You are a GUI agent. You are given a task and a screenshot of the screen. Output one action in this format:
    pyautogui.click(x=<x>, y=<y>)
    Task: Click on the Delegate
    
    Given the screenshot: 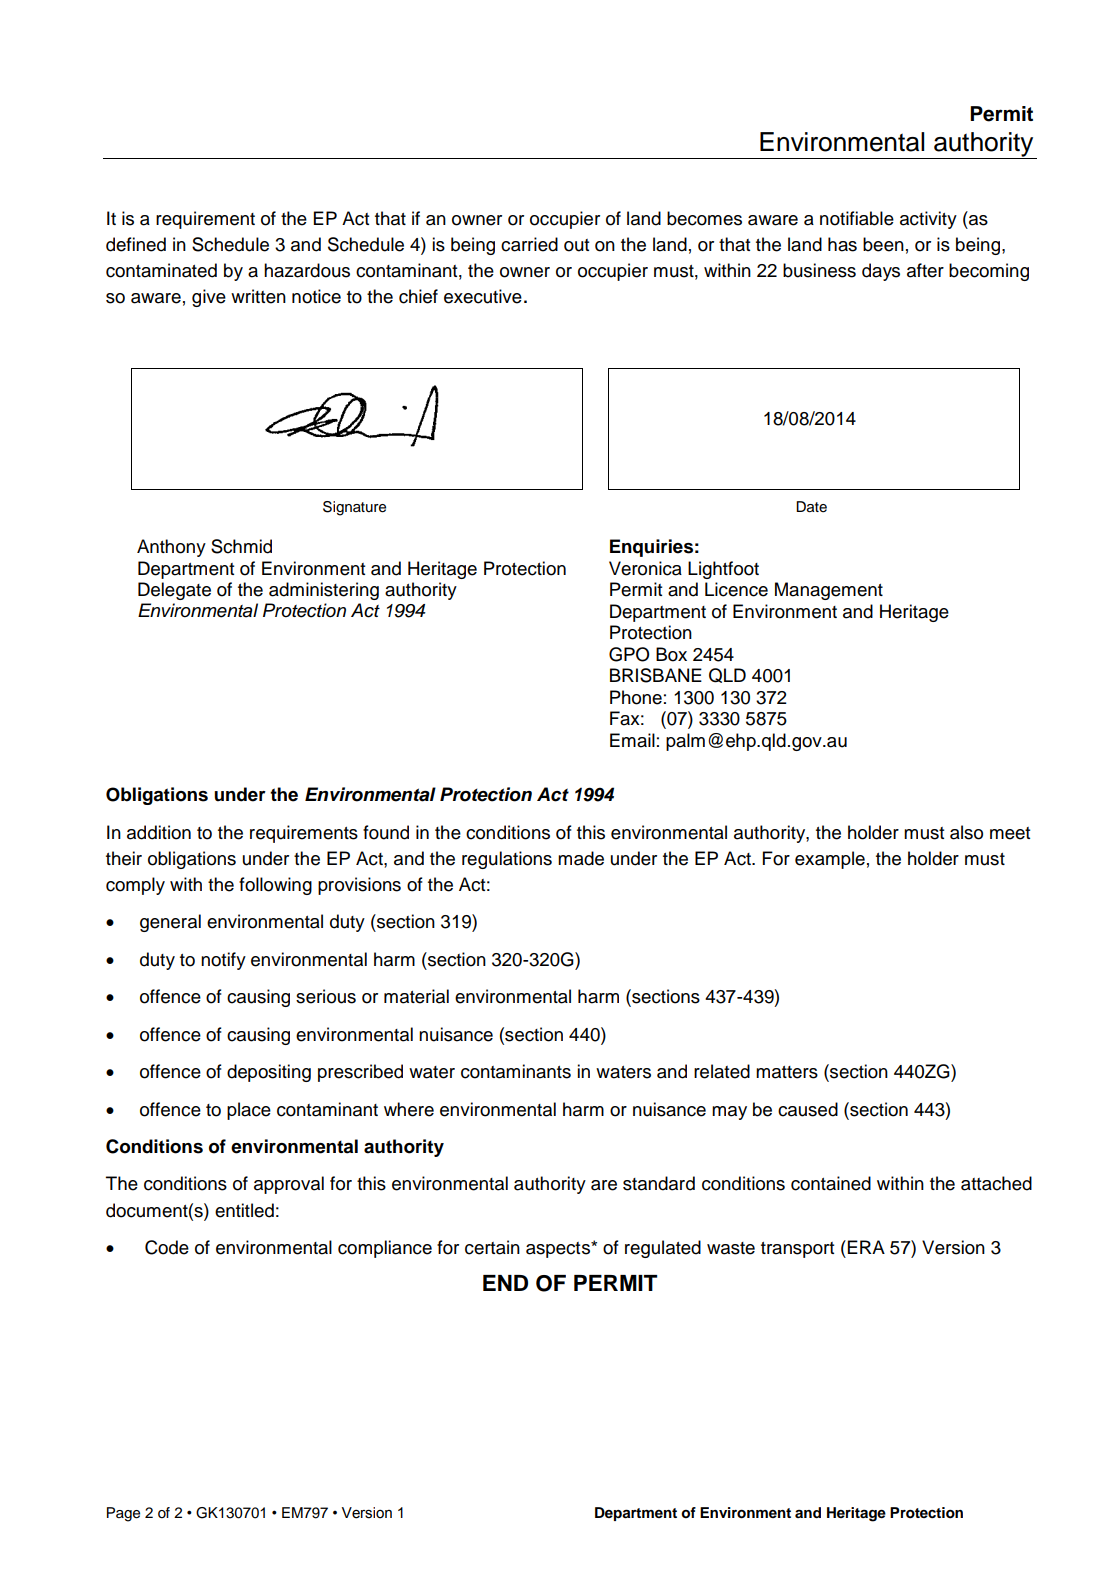 What is the action you would take?
    pyautogui.click(x=174, y=591)
